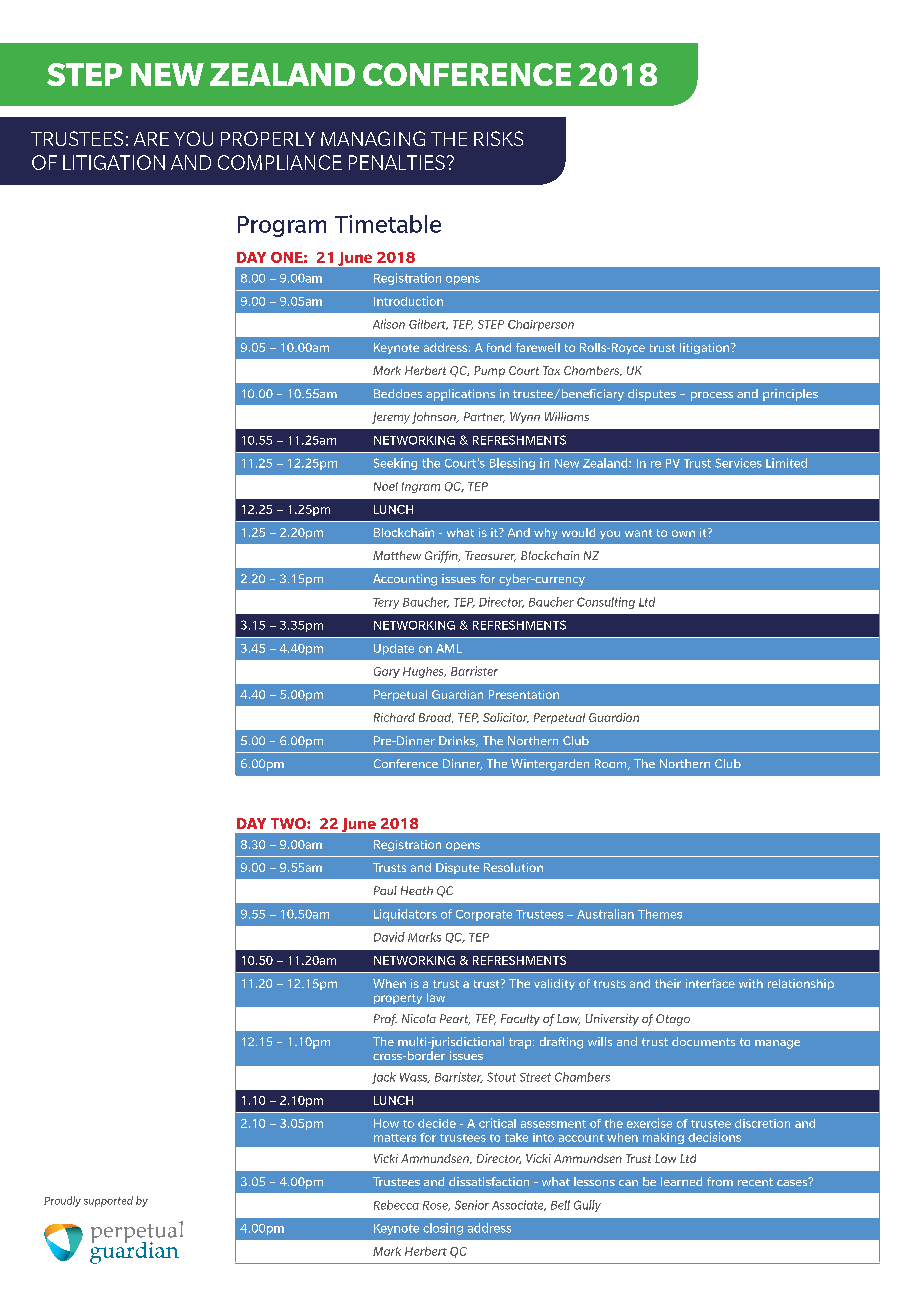 This image has width=924, height=1308. I want to click on Gary, so click(387, 672).
